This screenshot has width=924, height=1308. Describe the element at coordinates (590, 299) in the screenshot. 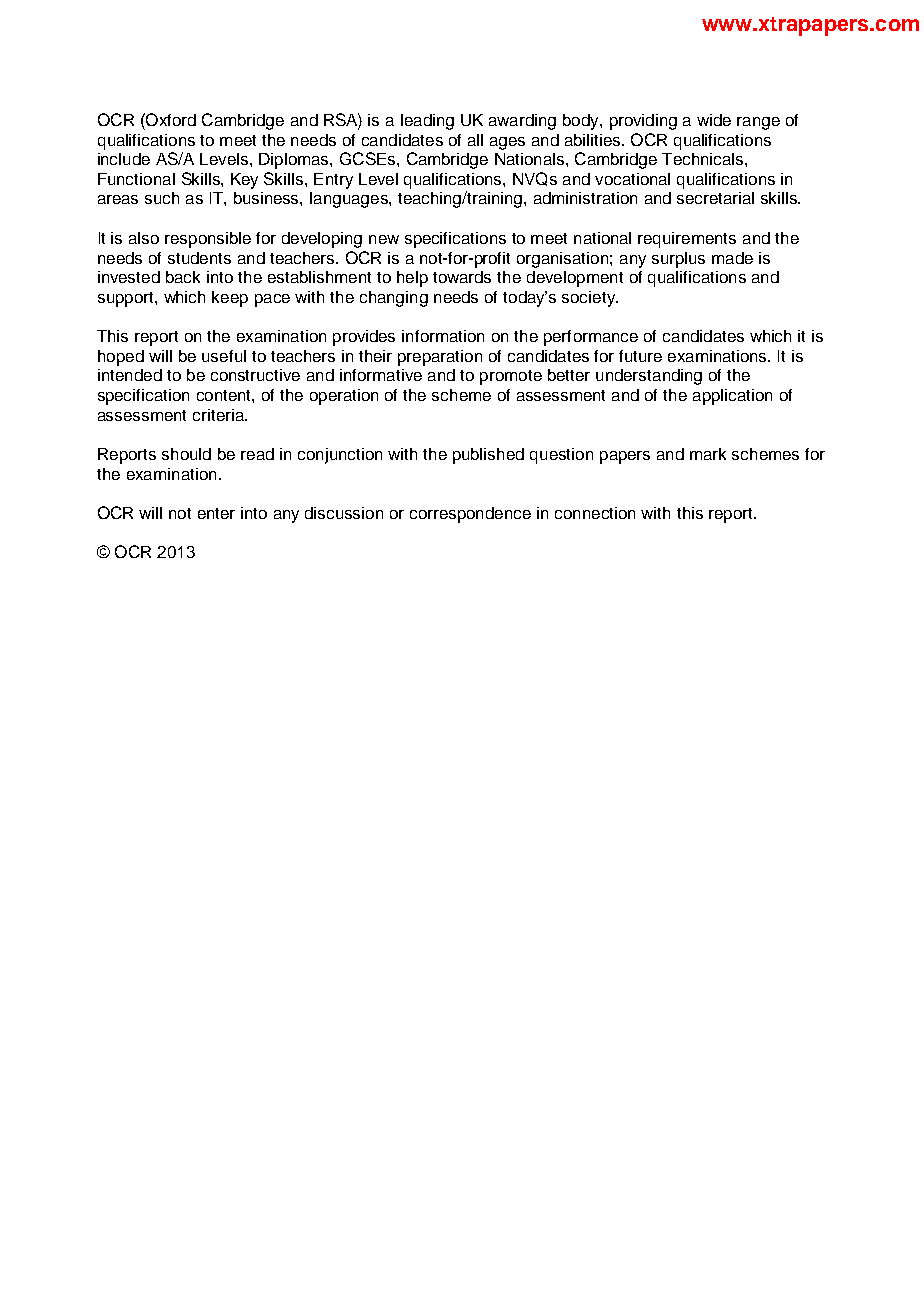

I see `society` at that location.
